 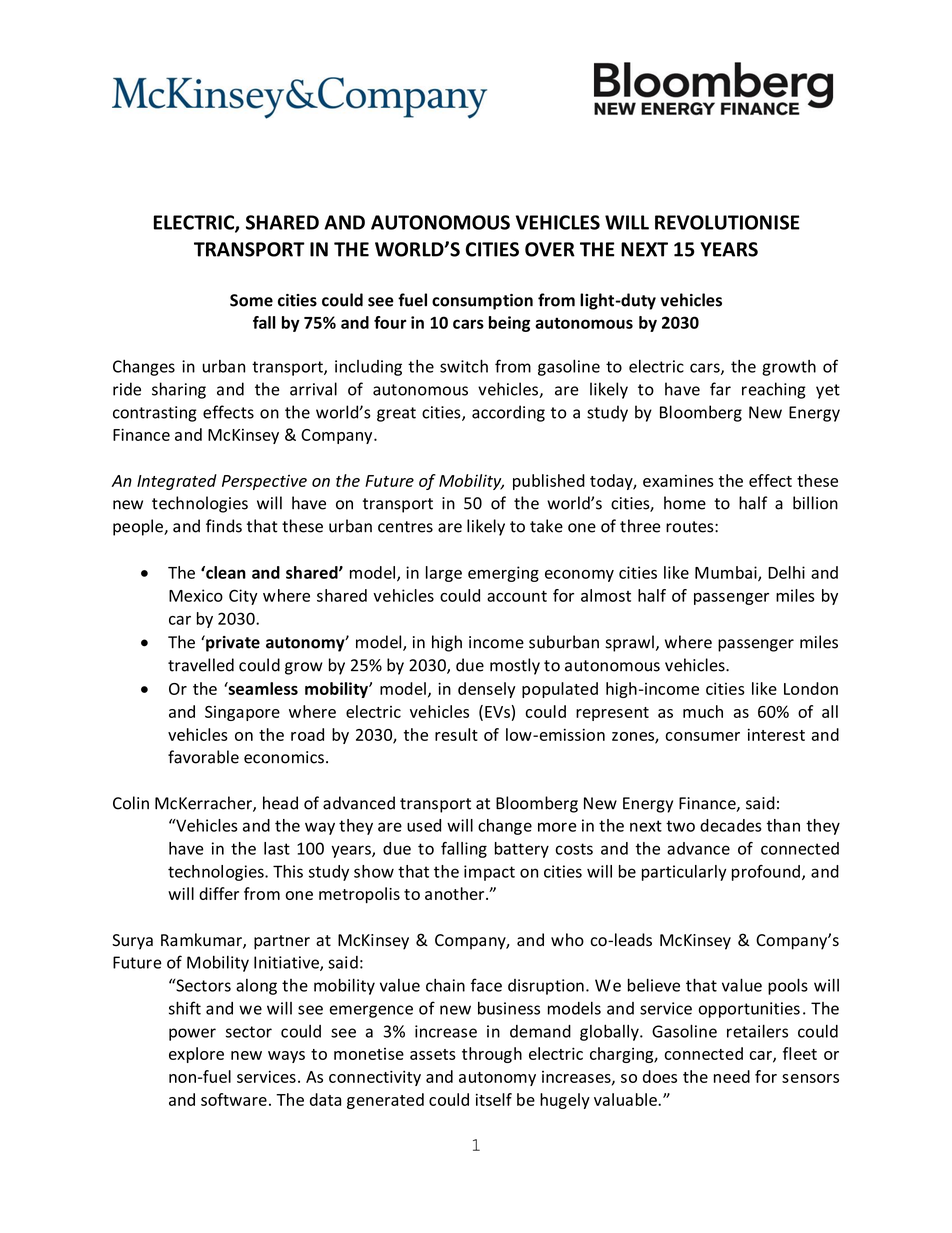 What do you see at coordinates (727, 222) in the page?
I see `REVOLUTIONISE` at bounding box center [727, 222].
